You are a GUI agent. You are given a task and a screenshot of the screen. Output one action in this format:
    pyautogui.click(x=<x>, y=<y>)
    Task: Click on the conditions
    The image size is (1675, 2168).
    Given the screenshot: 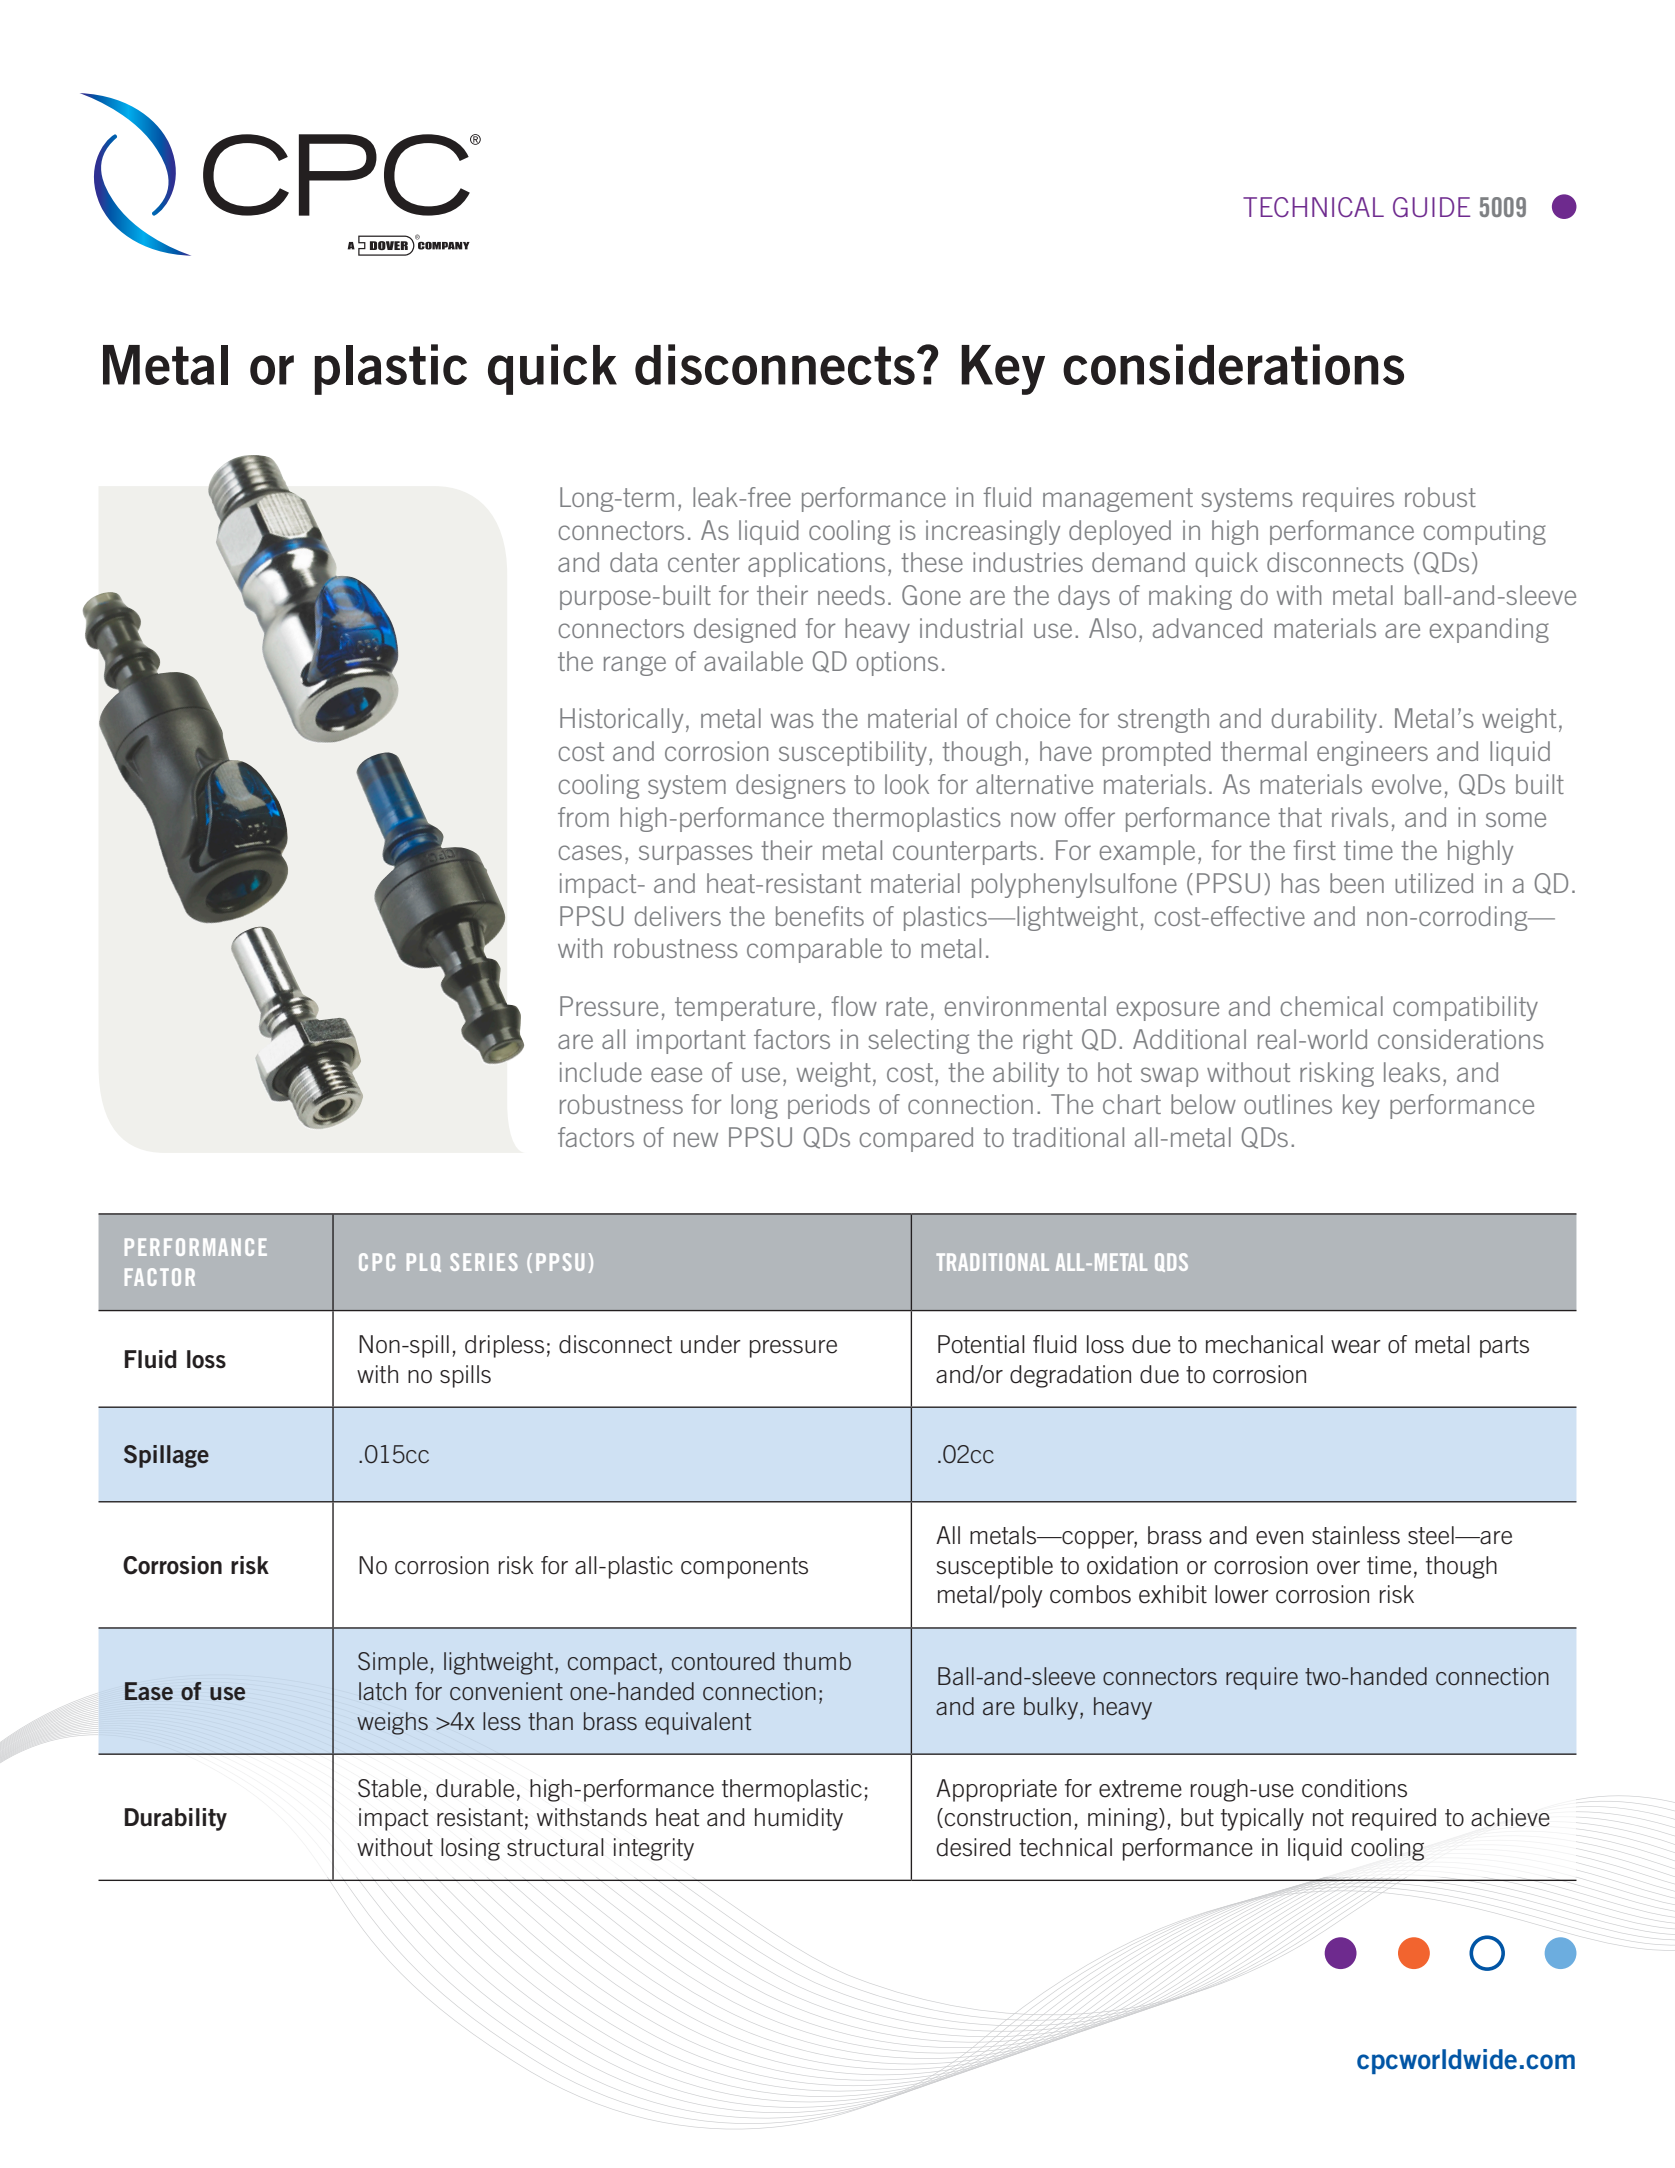 What is the action you would take?
    pyautogui.click(x=1354, y=1788)
